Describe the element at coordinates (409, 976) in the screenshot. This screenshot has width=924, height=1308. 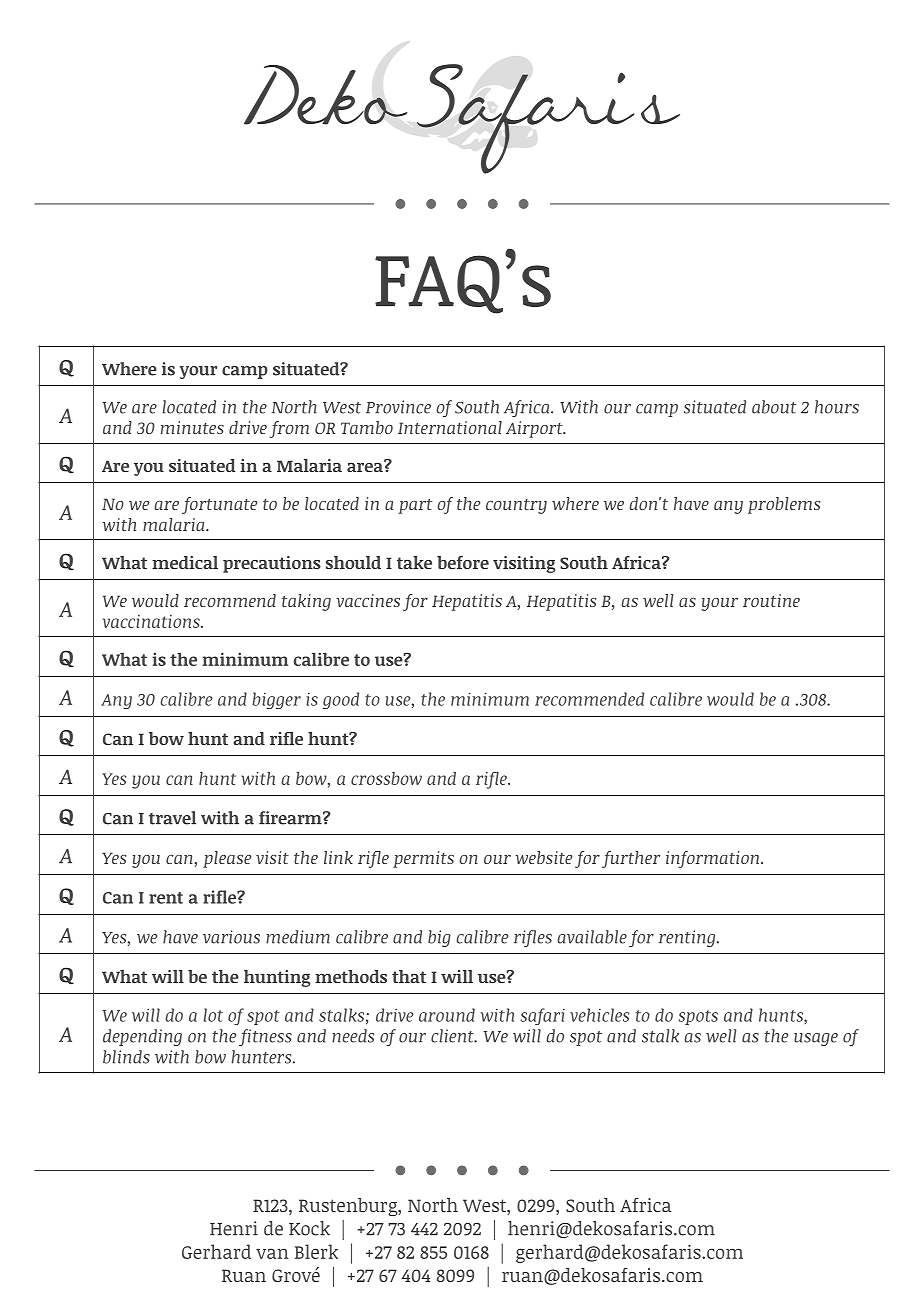
I see `that` at that location.
